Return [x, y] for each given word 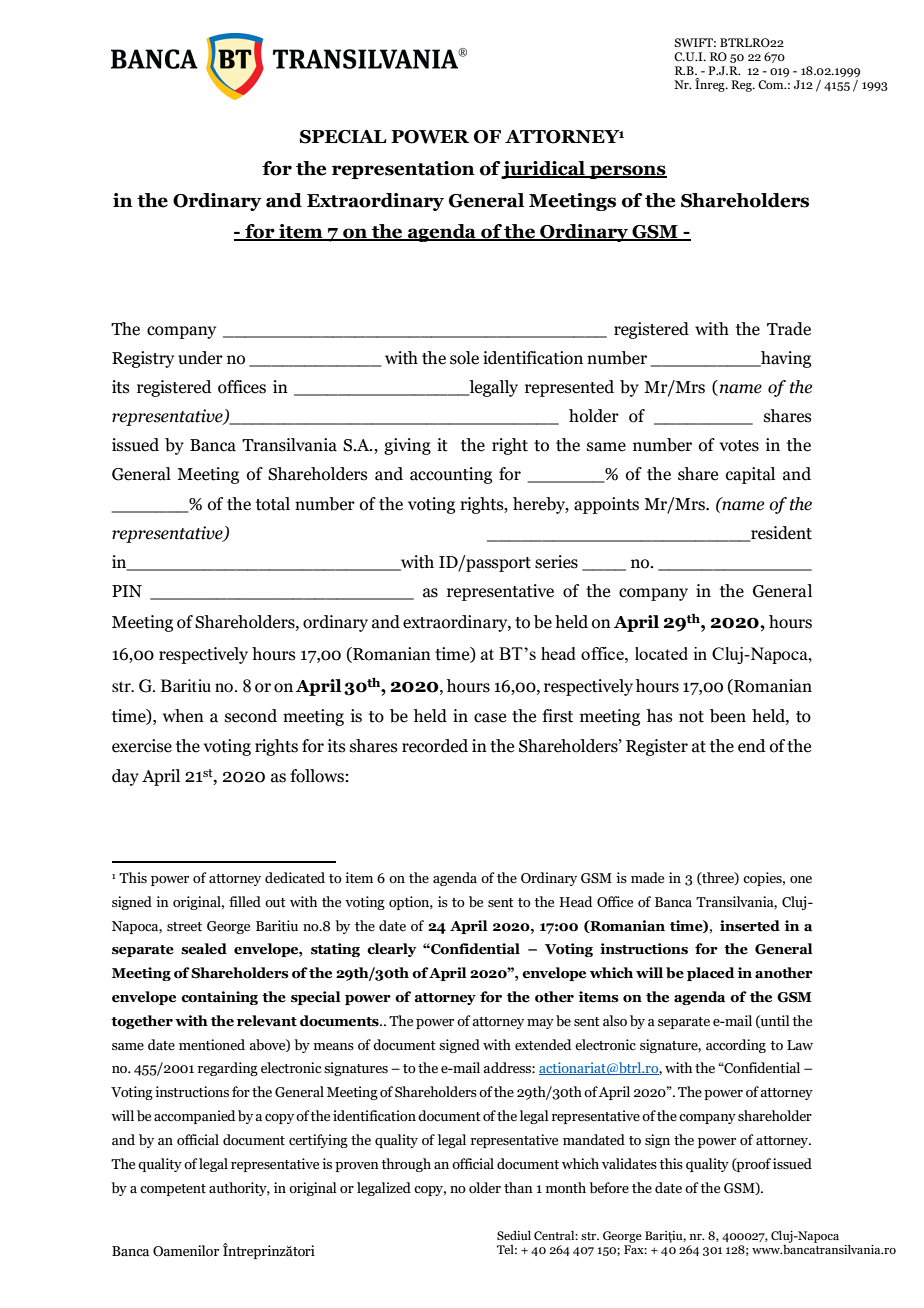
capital [750, 475]
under [200, 358]
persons [627, 172]
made [647, 878]
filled [245, 902]
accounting [451, 475]
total [273, 504]
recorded [435, 746]
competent [173, 1190]
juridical [543, 170]
